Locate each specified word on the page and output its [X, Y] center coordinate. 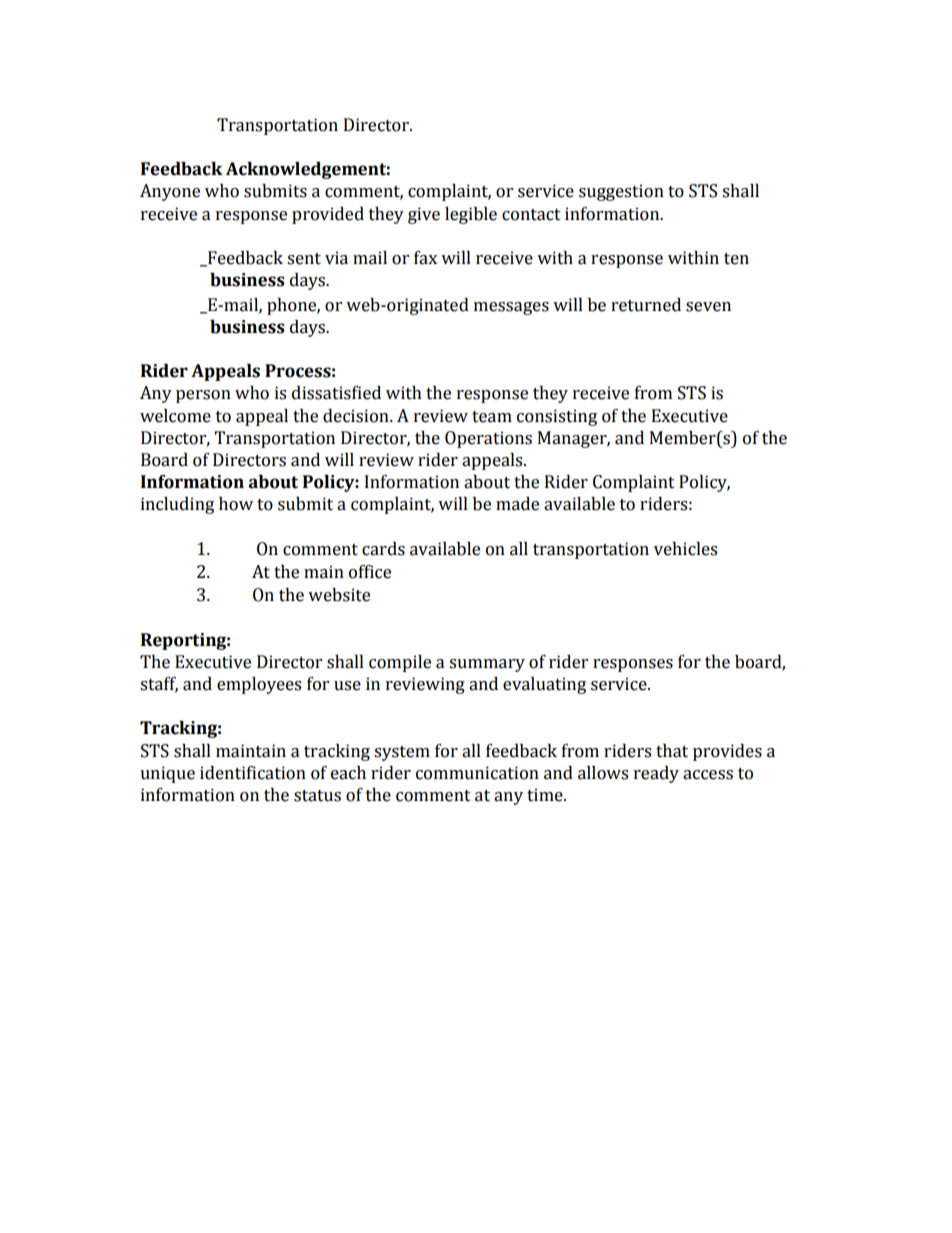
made [517, 504]
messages [511, 308]
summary [487, 665]
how [236, 504]
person [203, 396]
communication [477, 773]
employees [259, 685]
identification [253, 773]
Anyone [170, 192]
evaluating [544, 685]
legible [471, 215]
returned [646, 305]
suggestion [621, 192]
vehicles [685, 549]
